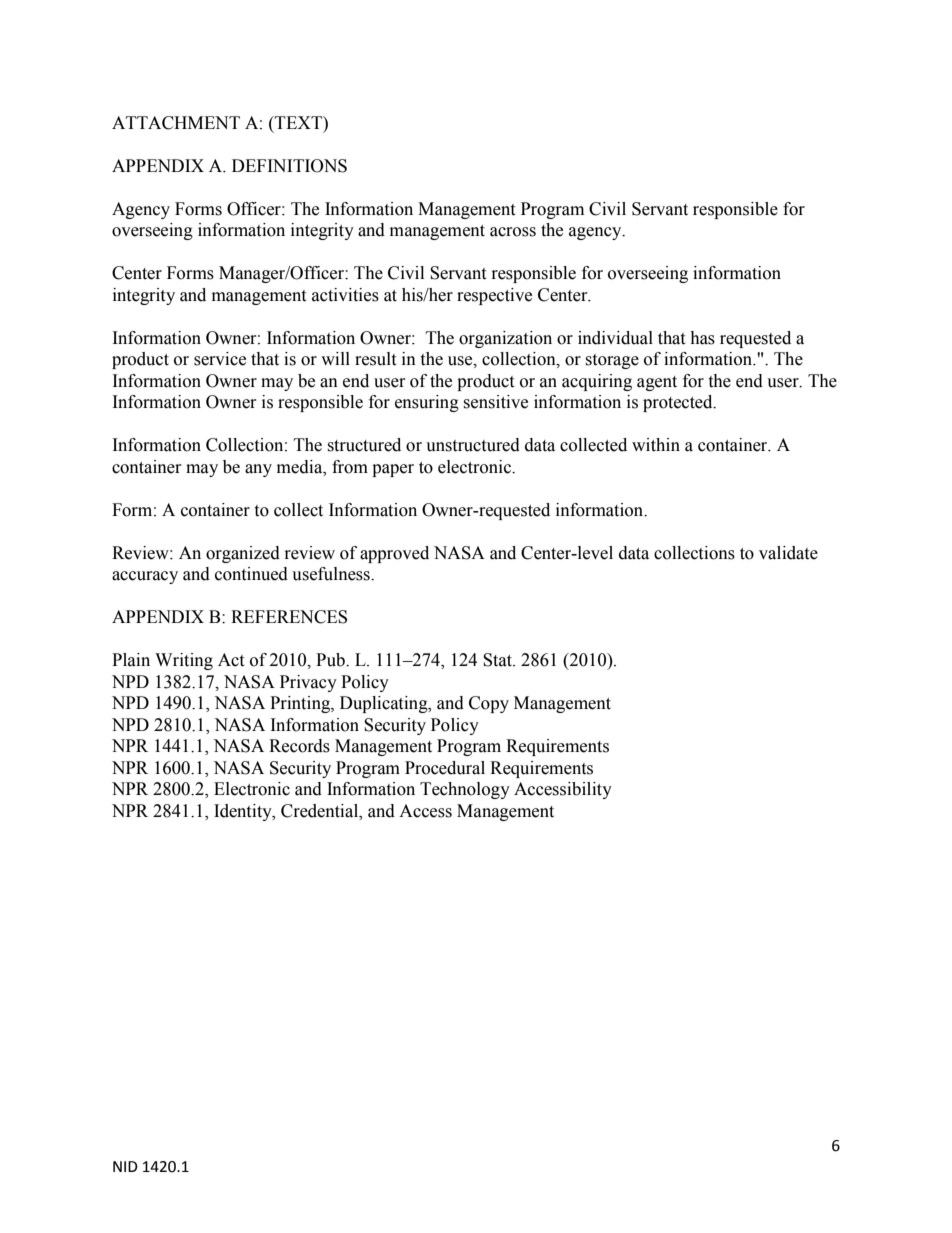 This page has width=952, height=1233. Describe the element at coordinates (176, 123) in the page. I see `ATTACHMENT` at that location.
